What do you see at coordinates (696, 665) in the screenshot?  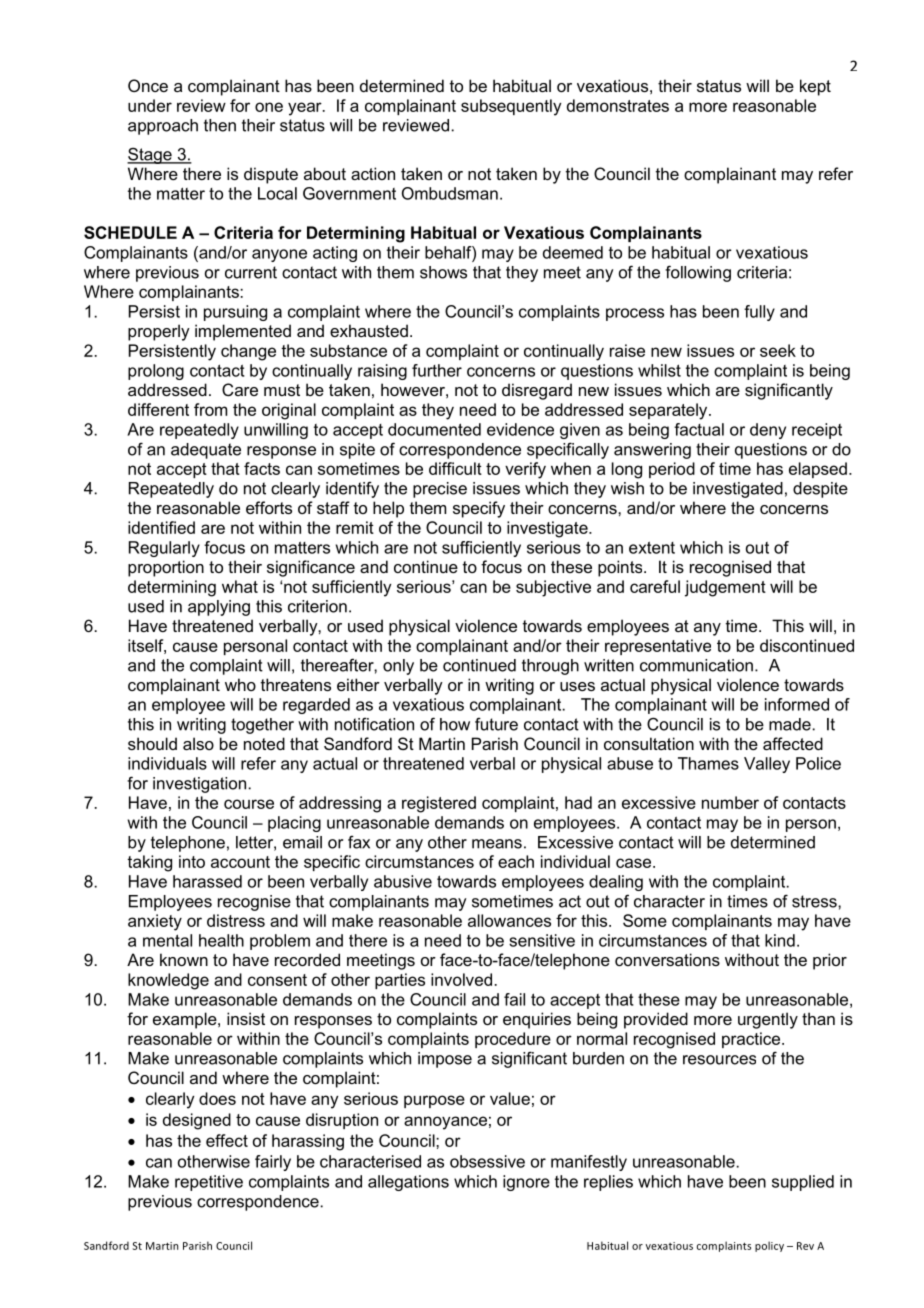 I see `communication` at bounding box center [696, 665].
